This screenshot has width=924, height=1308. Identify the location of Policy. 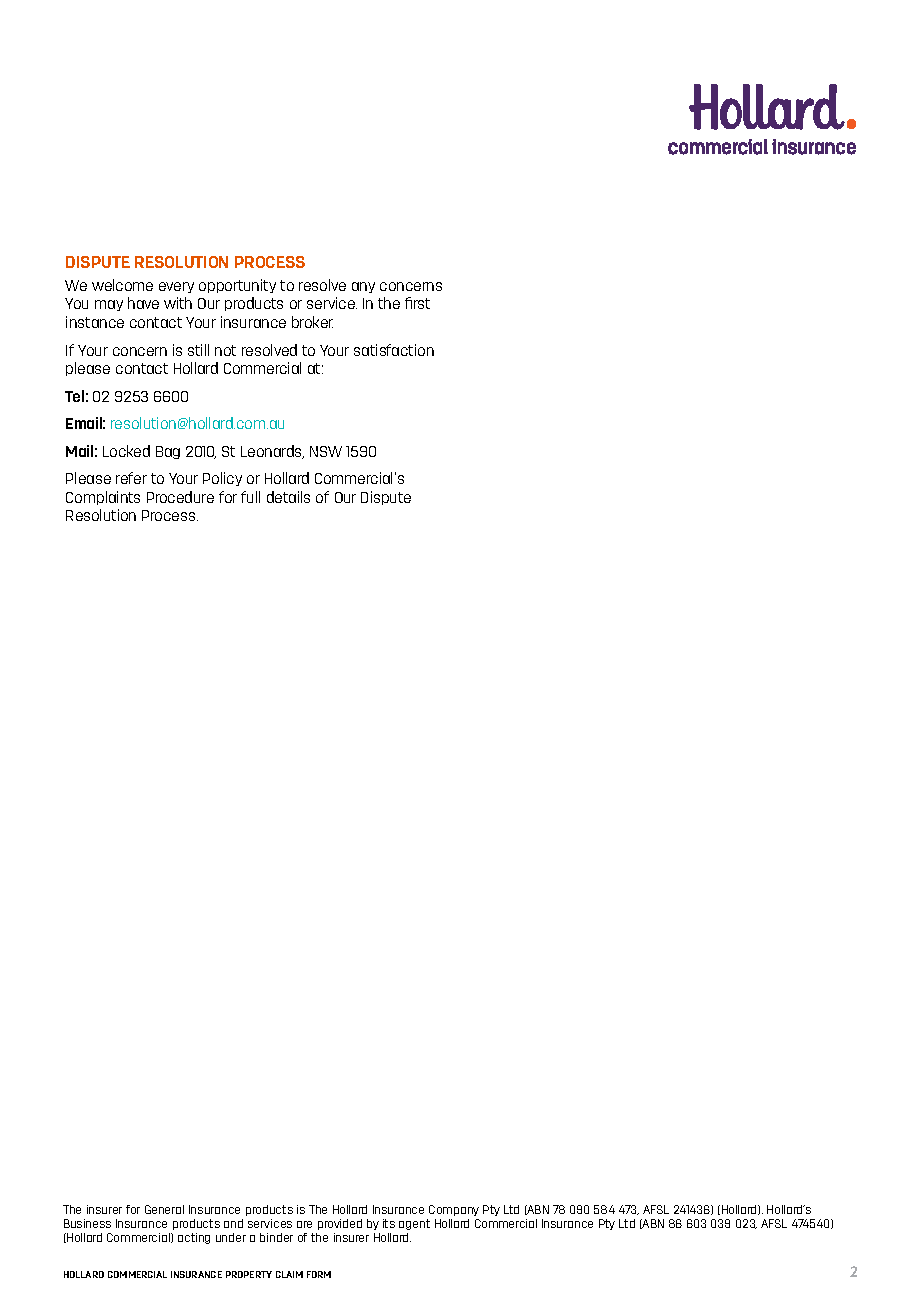
(222, 479).
